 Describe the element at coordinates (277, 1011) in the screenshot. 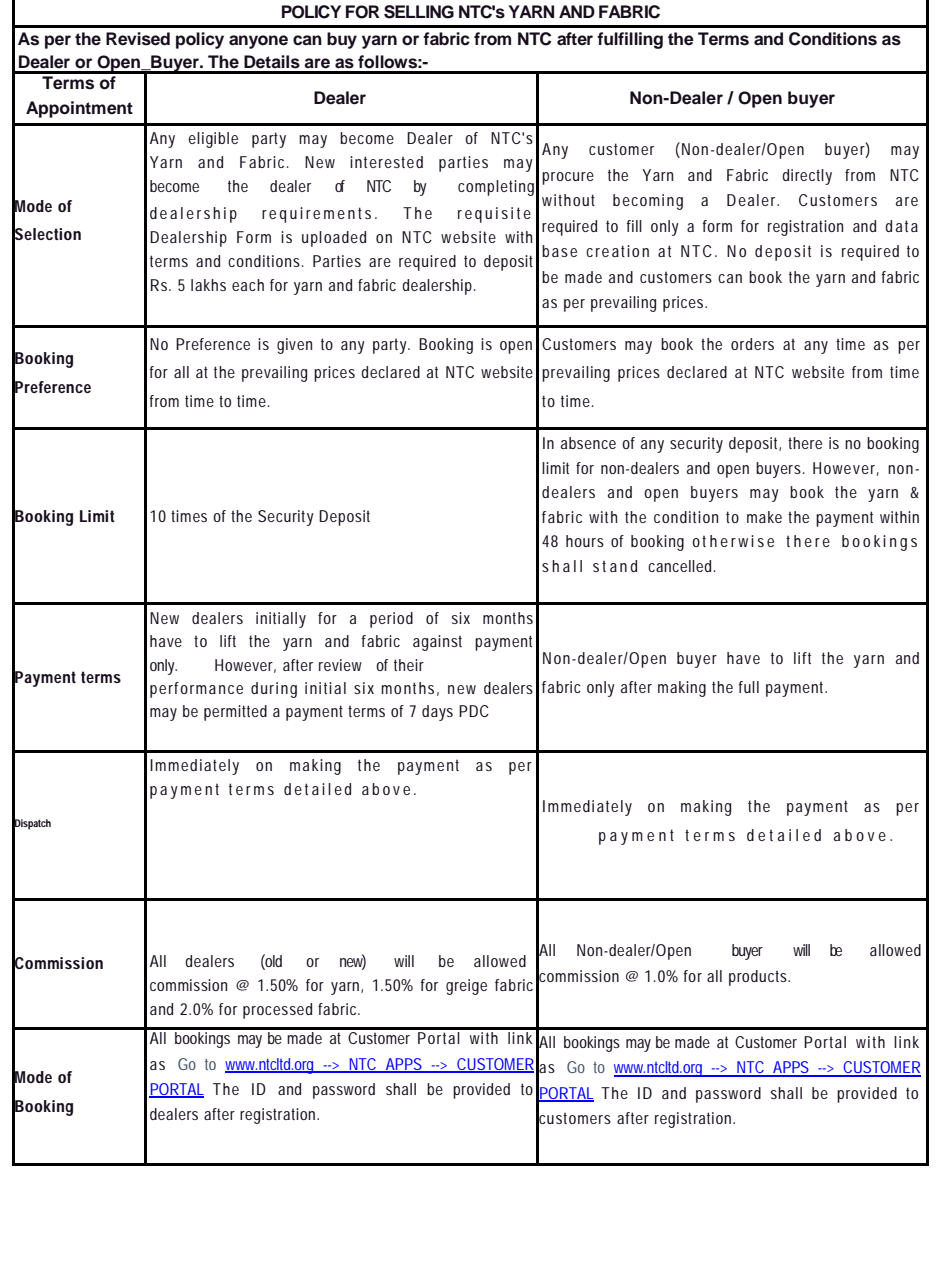

I see `processed` at that location.
